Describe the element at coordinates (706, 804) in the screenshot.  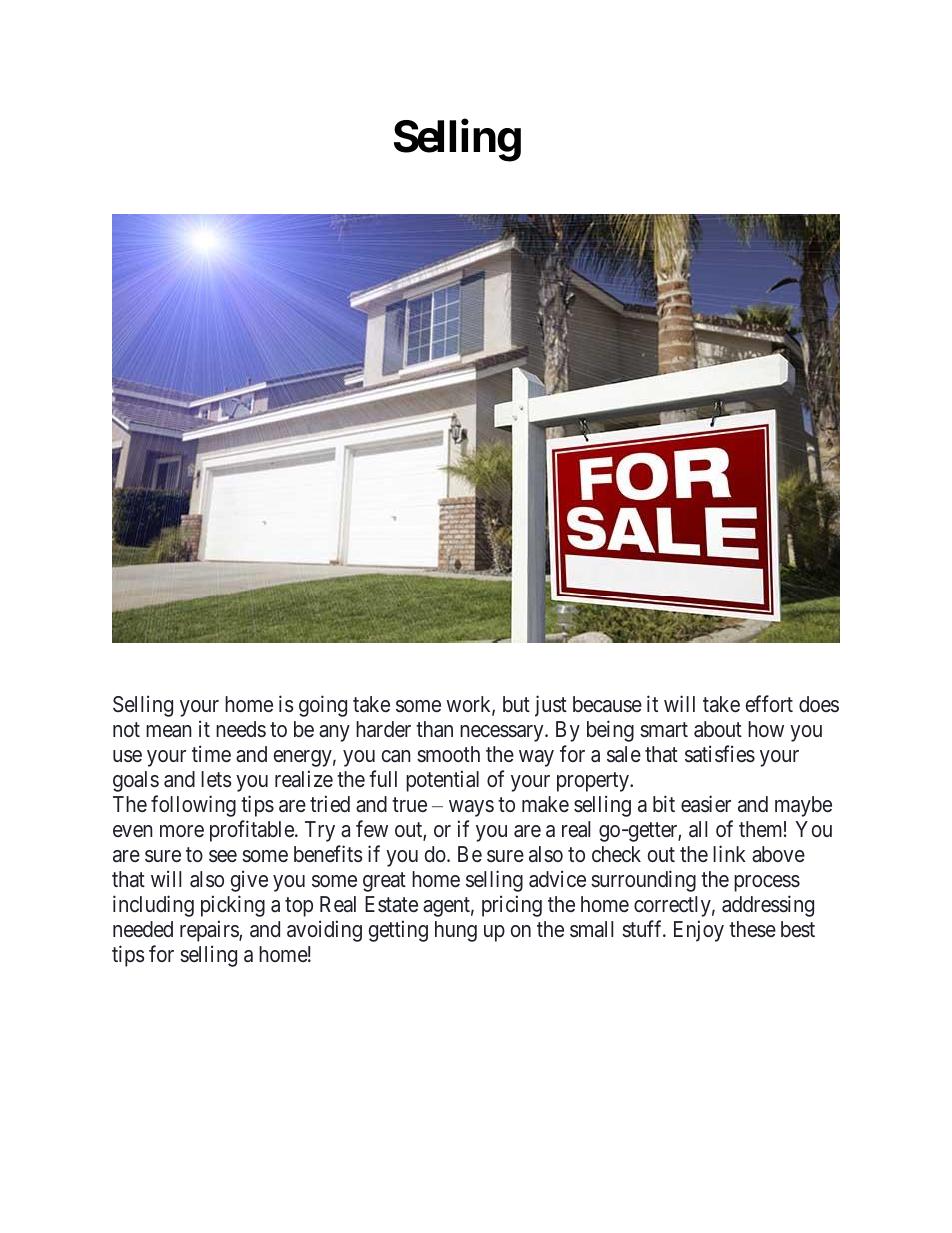
I see `easier` at that location.
